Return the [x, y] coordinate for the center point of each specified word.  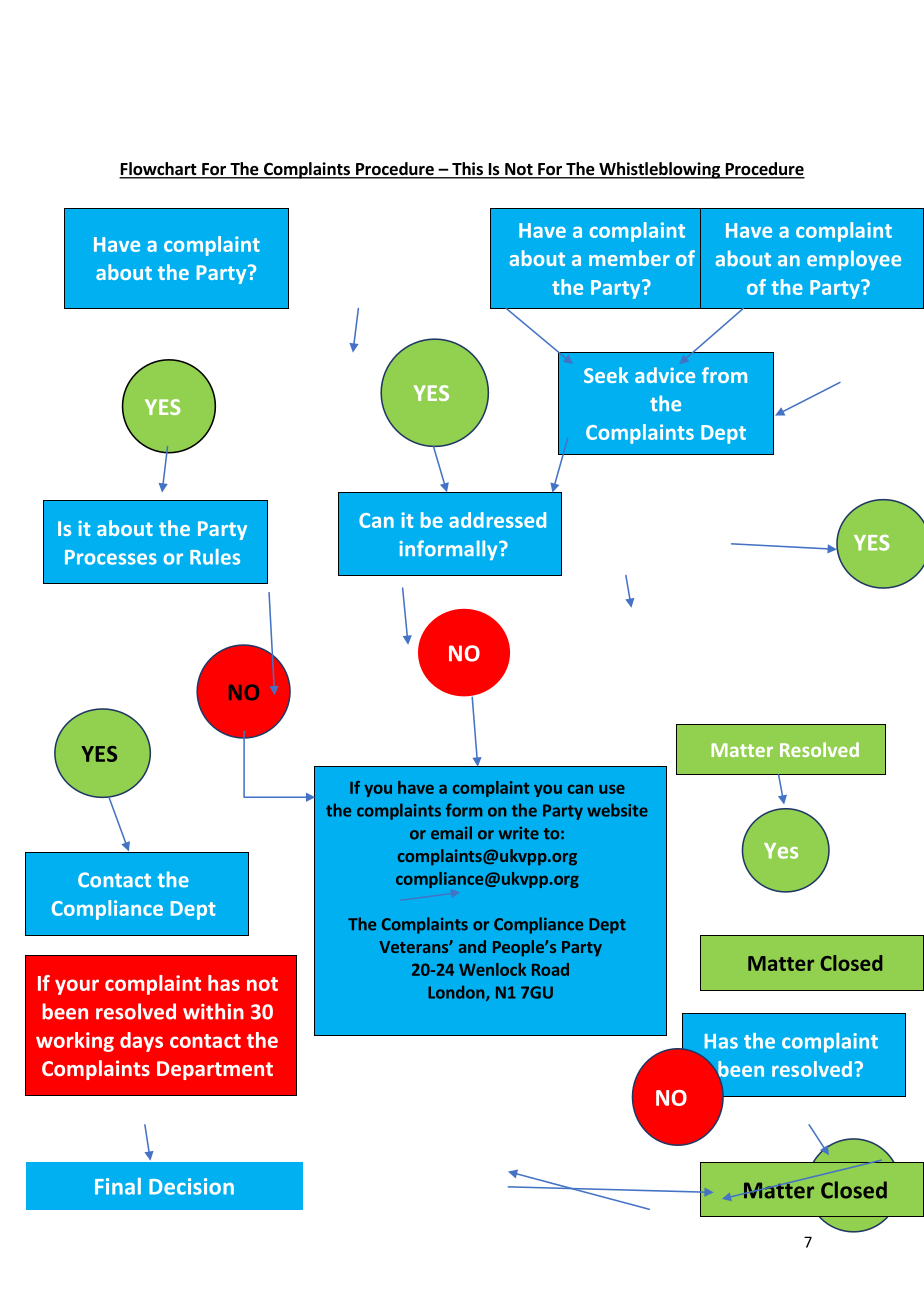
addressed [497, 520]
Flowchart [159, 170]
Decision [191, 1186]
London [457, 993]
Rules [215, 557]
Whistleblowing [659, 170]
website [617, 810]
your [77, 987]
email [451, 833]
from [724, 375]
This [467, 170]
